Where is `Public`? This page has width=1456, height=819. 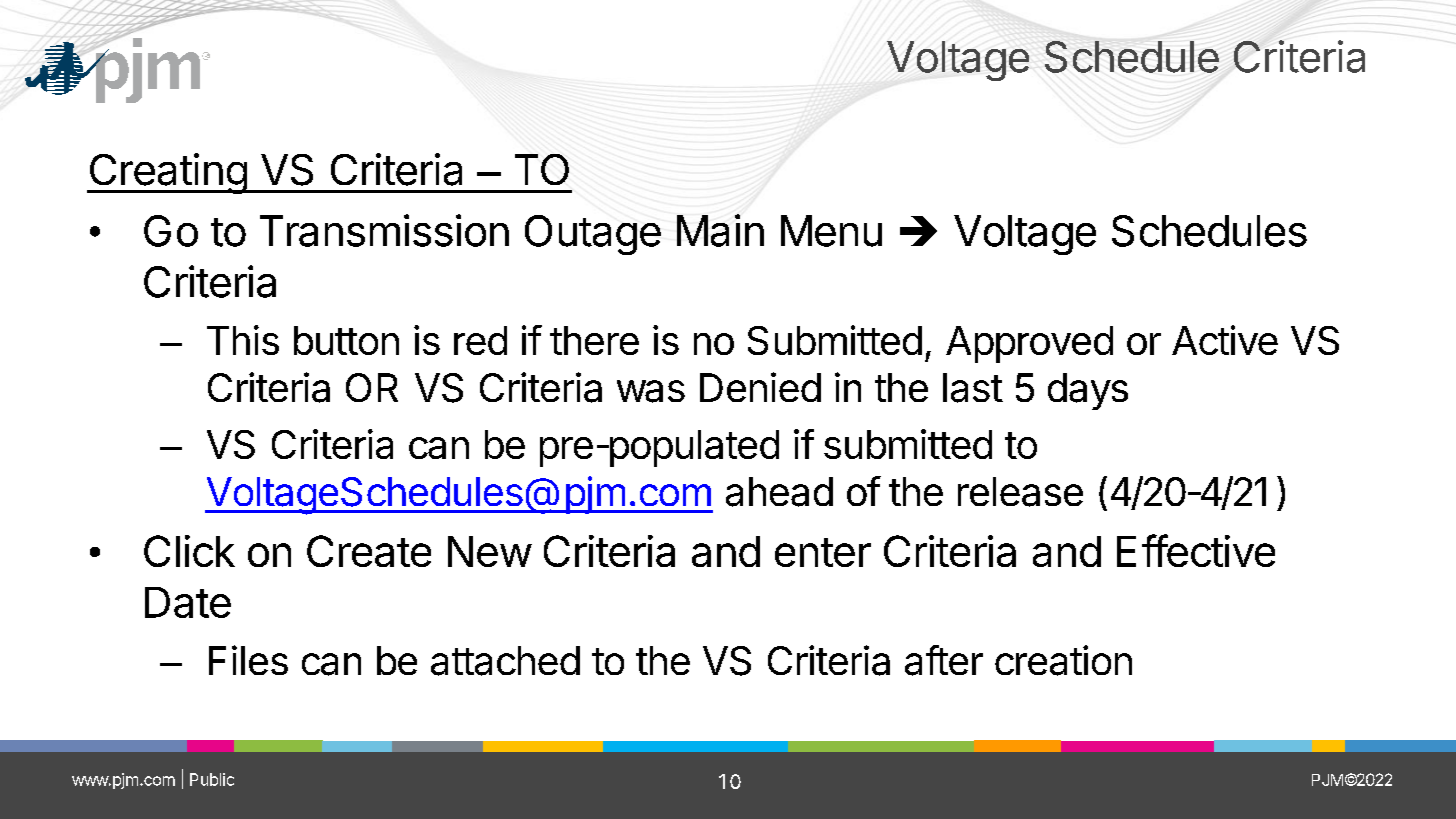
Public is located at coordinates (212, 779).
